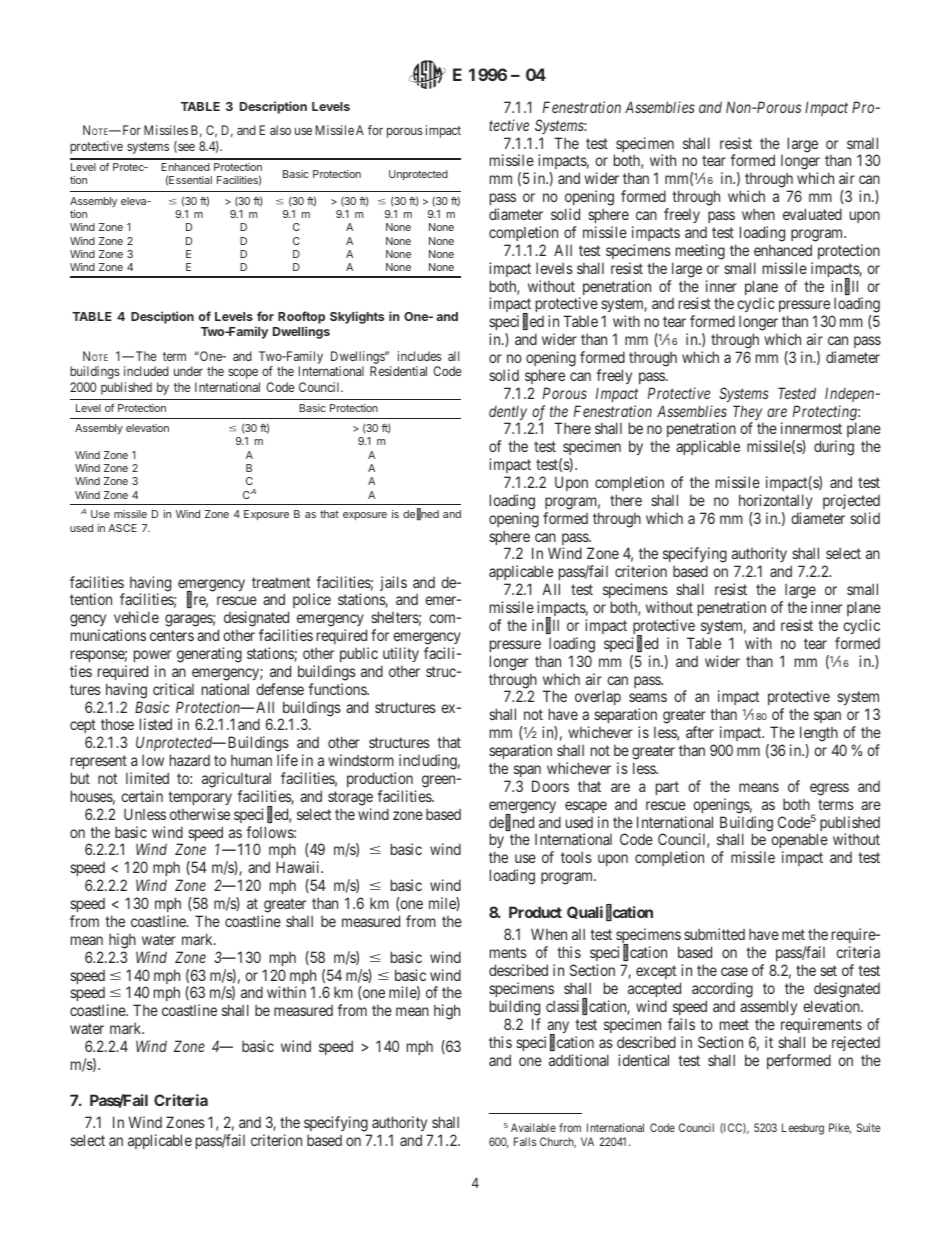 This screenshot has width=952, height=1233. Describe the element at coordinates (301, 317) in the screenshot. I see `Rooftop` at that location.
